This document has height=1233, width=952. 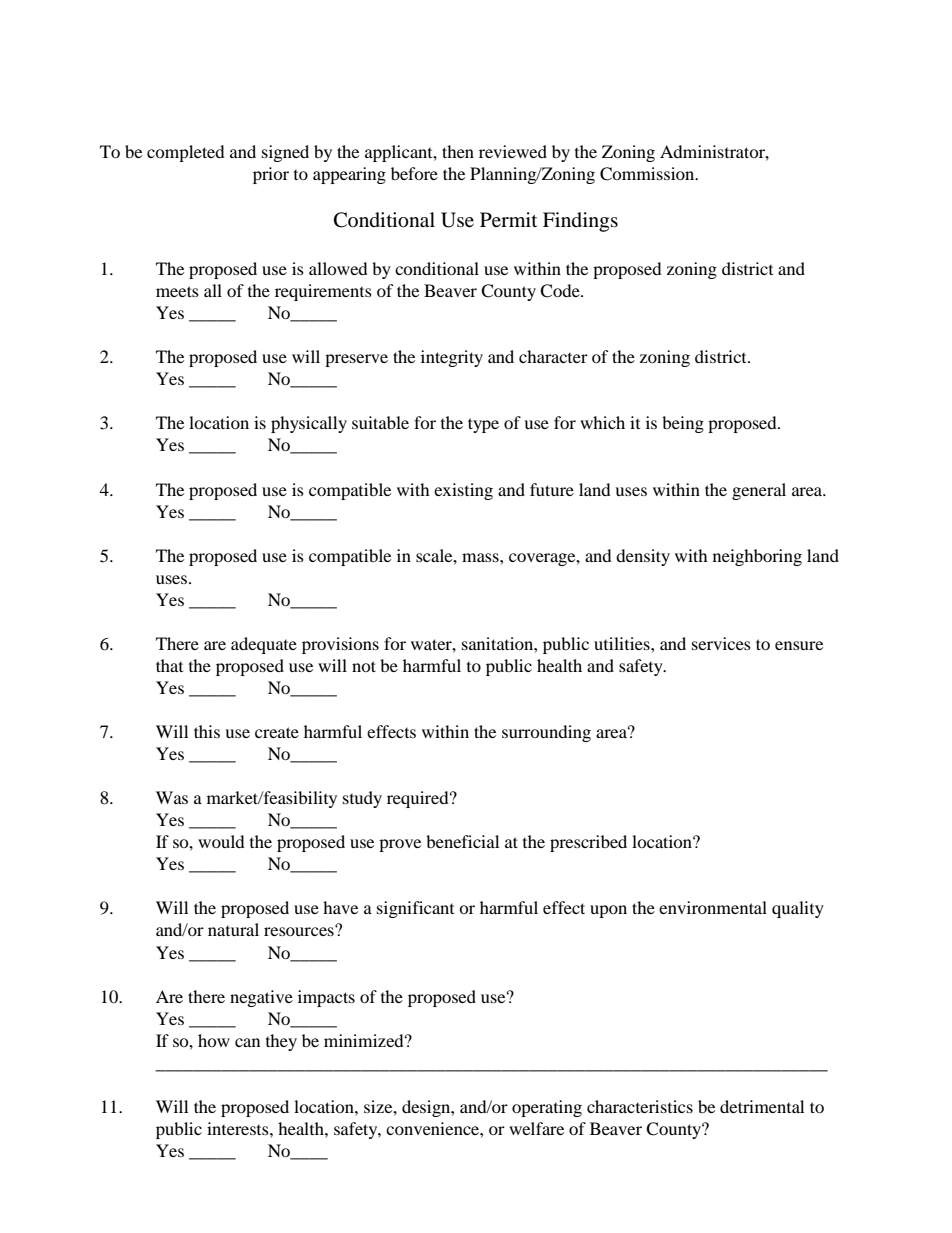 I want to click on beneficial, so click(x=462, y=841).
